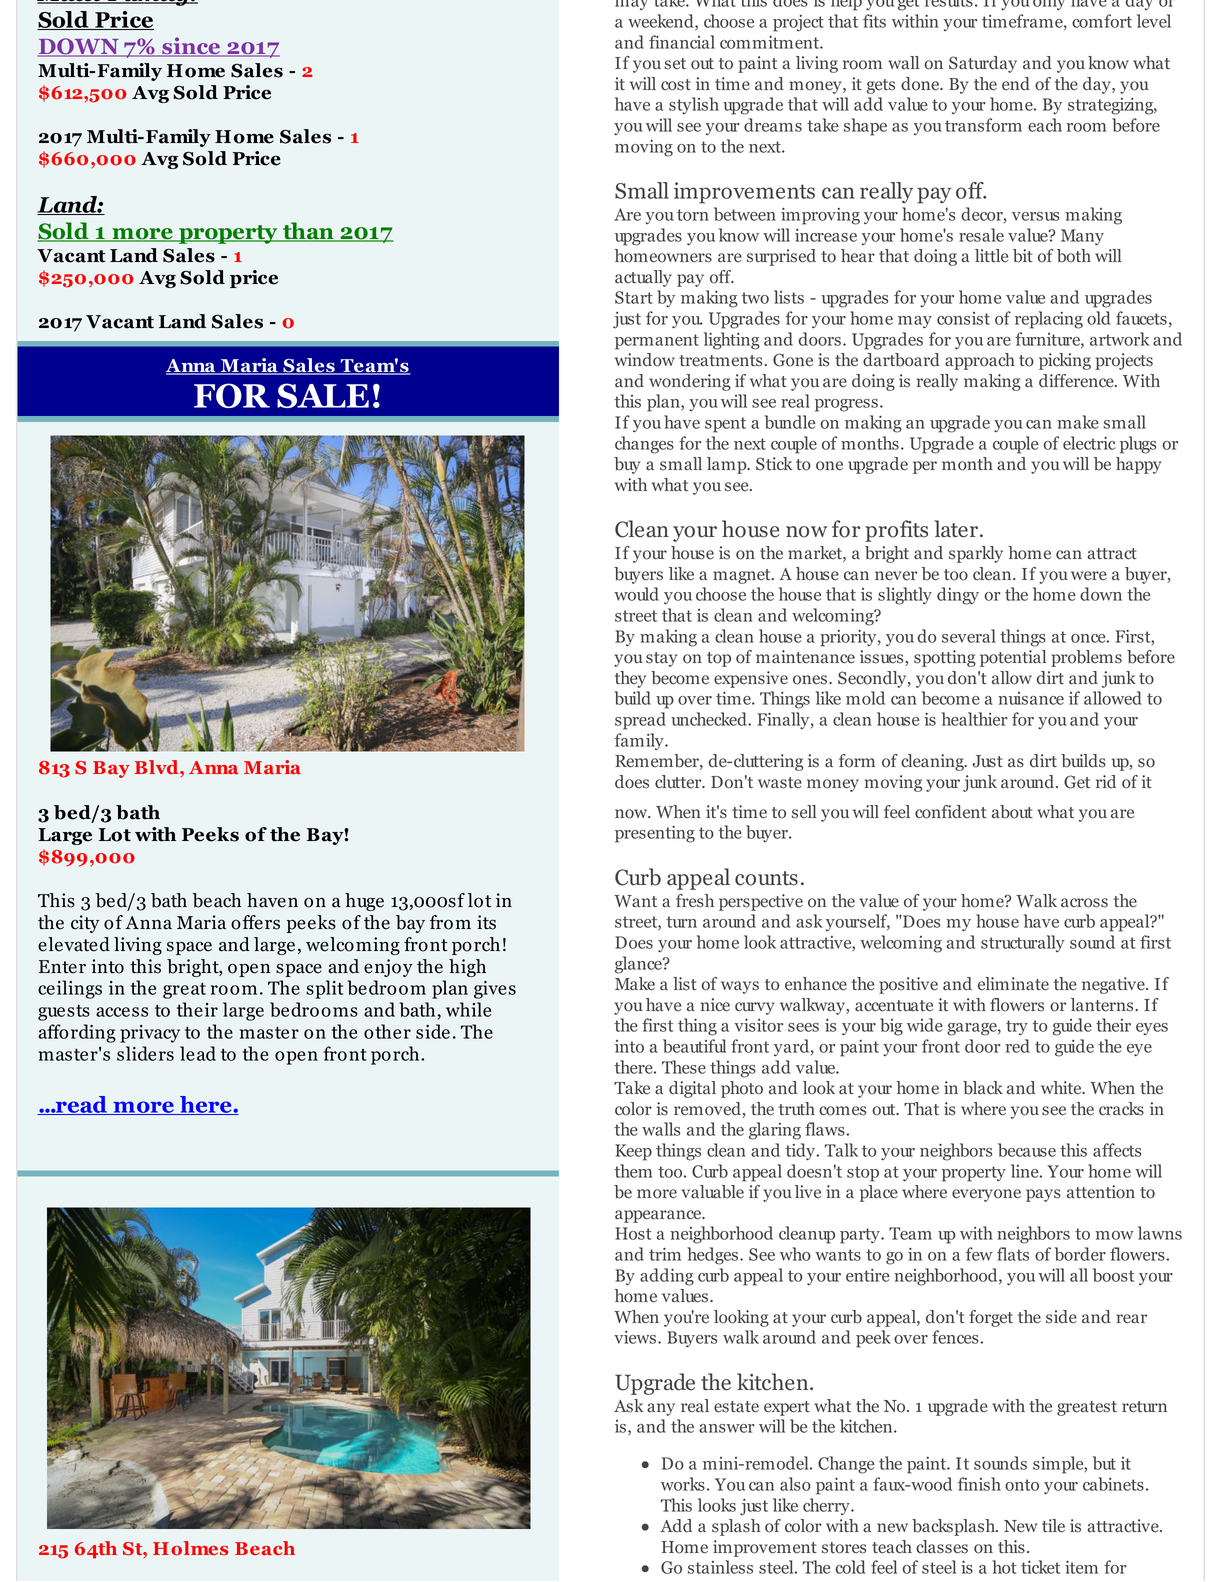  Describe the element at coordinates (633, 1233) in the document. I see `Host` at that location.
